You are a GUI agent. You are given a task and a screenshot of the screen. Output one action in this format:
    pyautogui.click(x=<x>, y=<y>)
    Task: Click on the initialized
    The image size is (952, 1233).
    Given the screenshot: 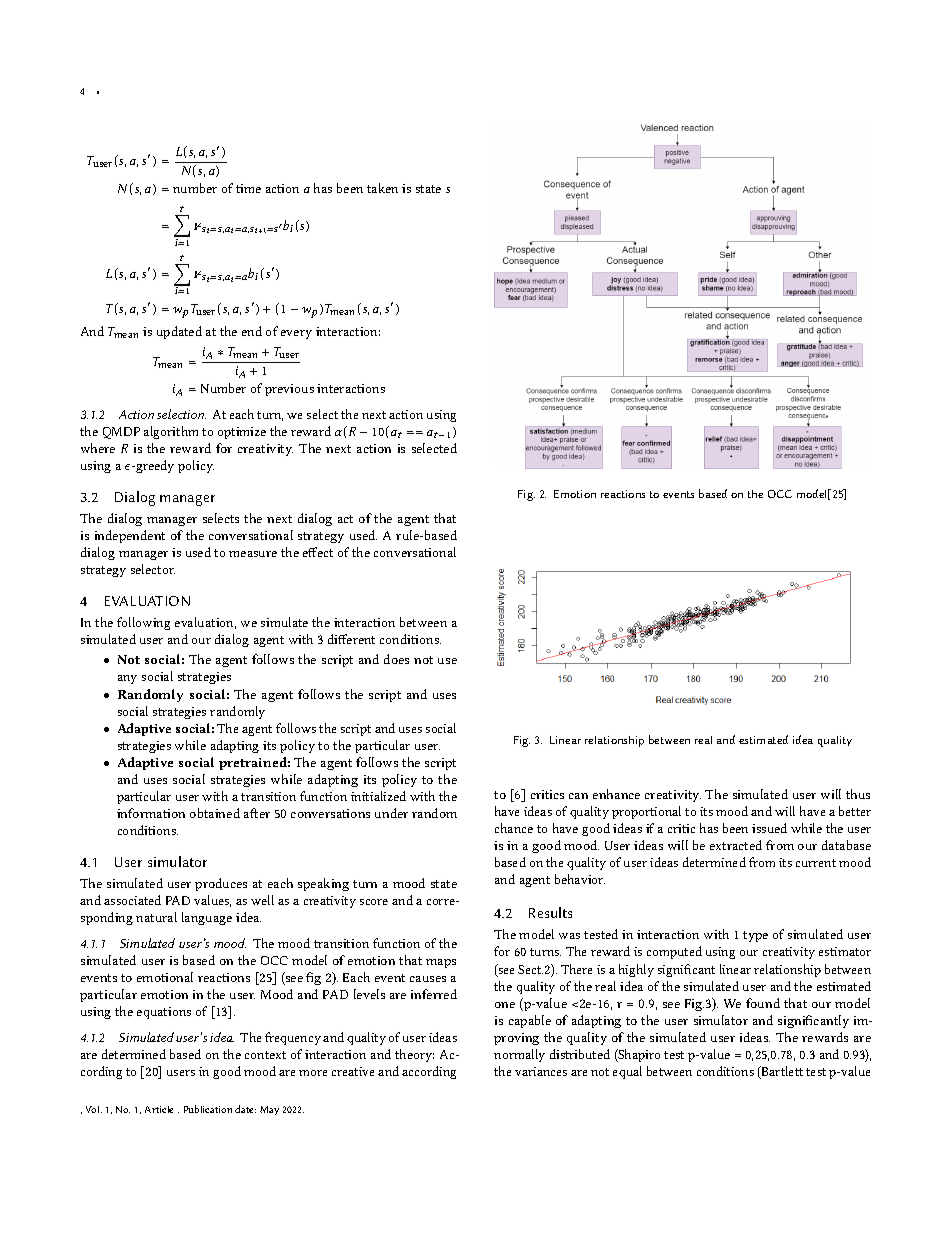 What is the action you would take?
    pyautogui.click(x=378, y=796)
